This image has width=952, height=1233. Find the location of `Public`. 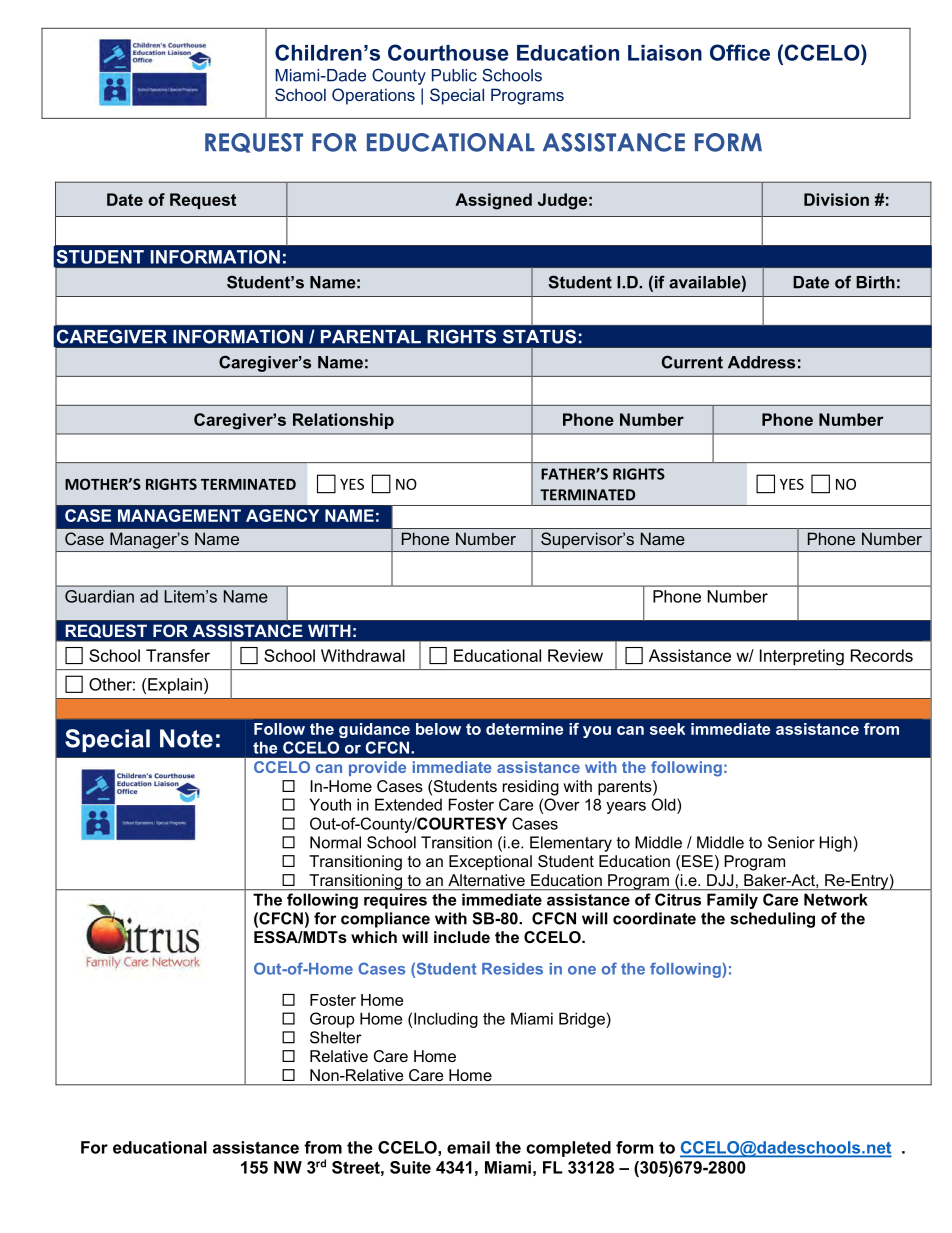

Public is located at coordinates (454, 75).
